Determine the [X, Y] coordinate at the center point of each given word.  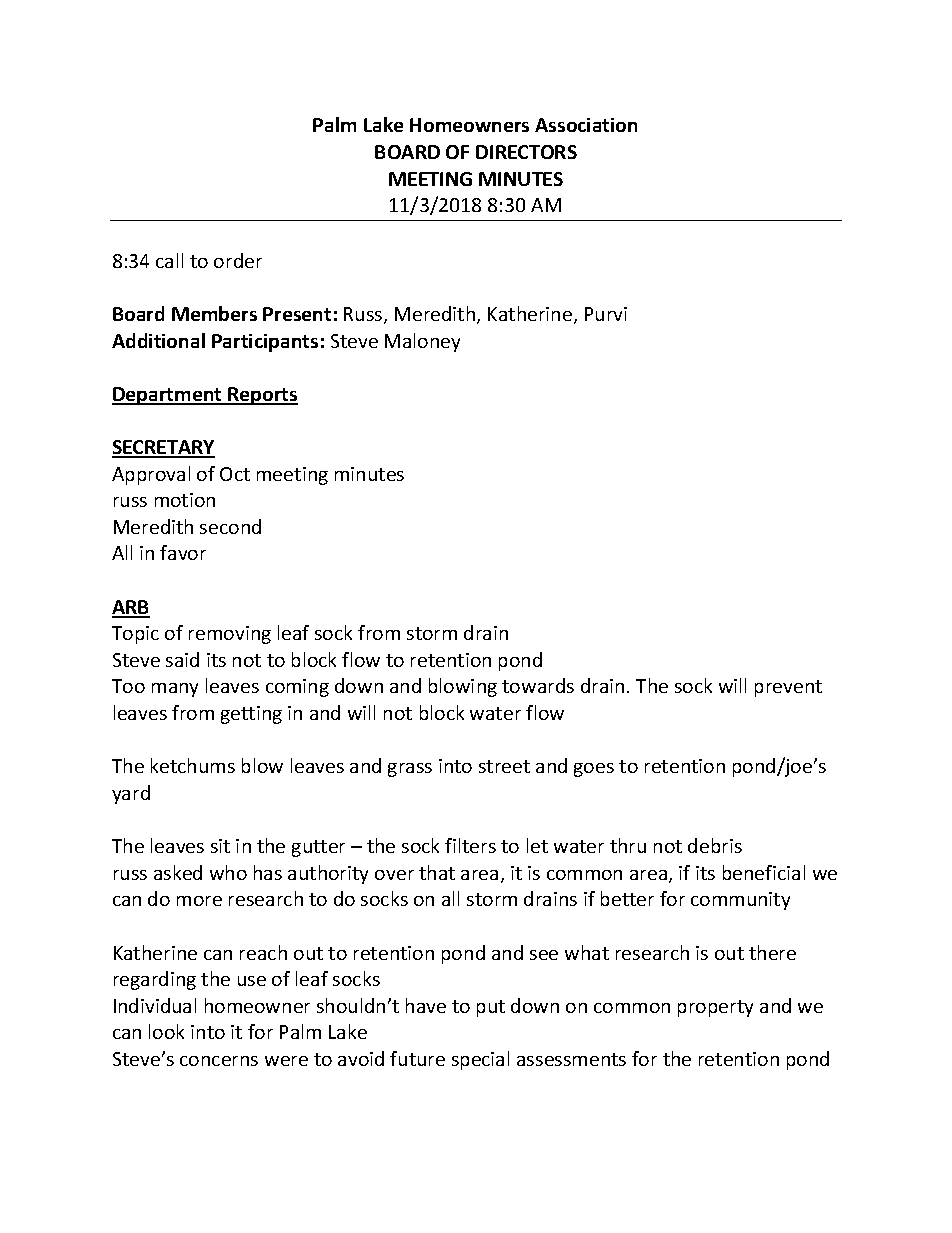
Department [168, 396]
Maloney [422, 342]
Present [297, 314]
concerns [219, 1061]
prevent [788, 688]
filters [470, 845]
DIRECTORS [526, 152]
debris [715, 845]
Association [586, 125]
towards [538, 685]
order [238, 260]
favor [183, 552]
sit [220, 846]
